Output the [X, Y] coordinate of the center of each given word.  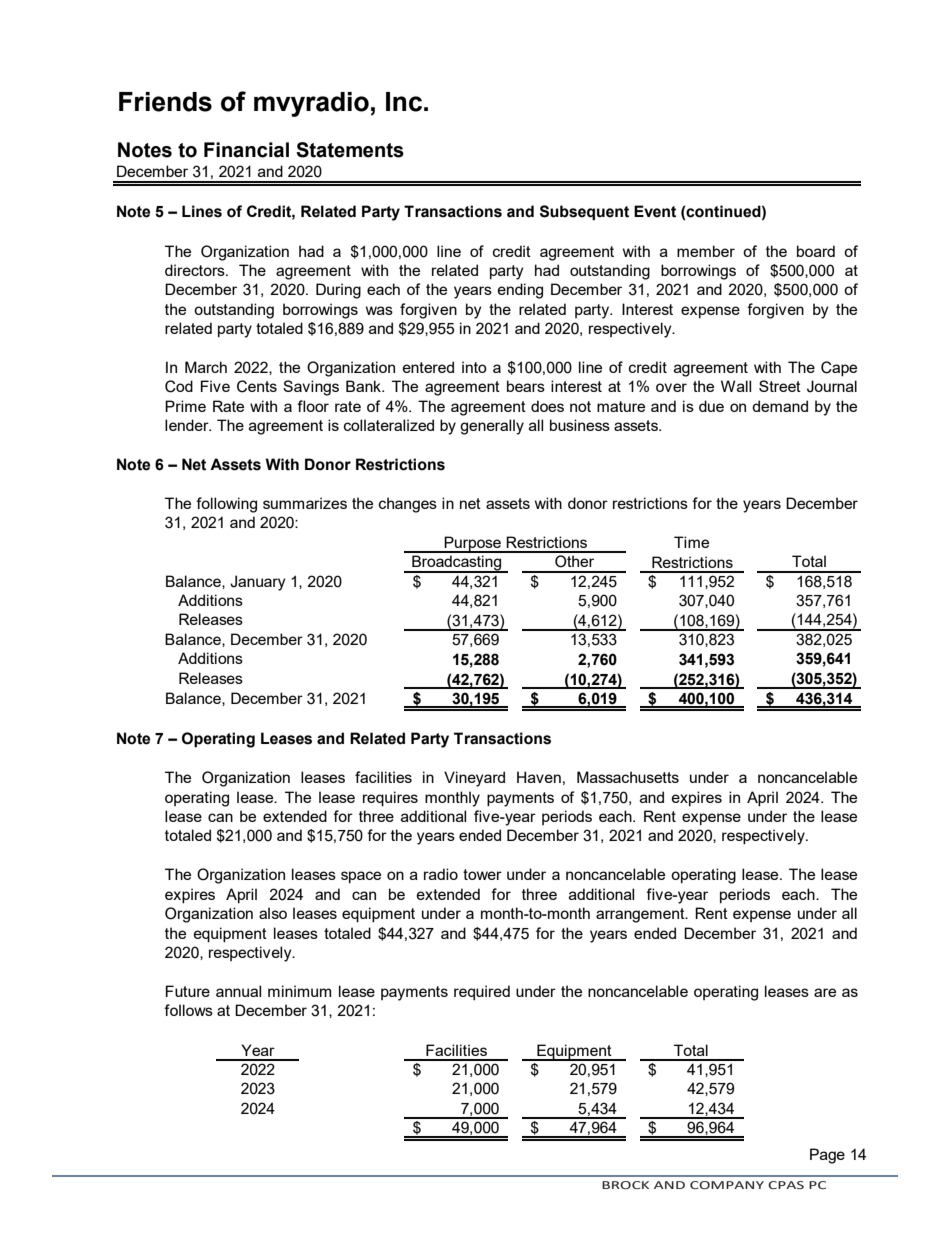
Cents [257, 386]
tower [482, 874]
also [273, 913]
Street [780, 386]
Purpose [473, 544]
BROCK [625, 1185]
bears [526, 386]
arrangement [641, 915]
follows [188, 1010]
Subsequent [584, 213]
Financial [246, 150]
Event [655, 211]
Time [691, 542]
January [257, 583]
